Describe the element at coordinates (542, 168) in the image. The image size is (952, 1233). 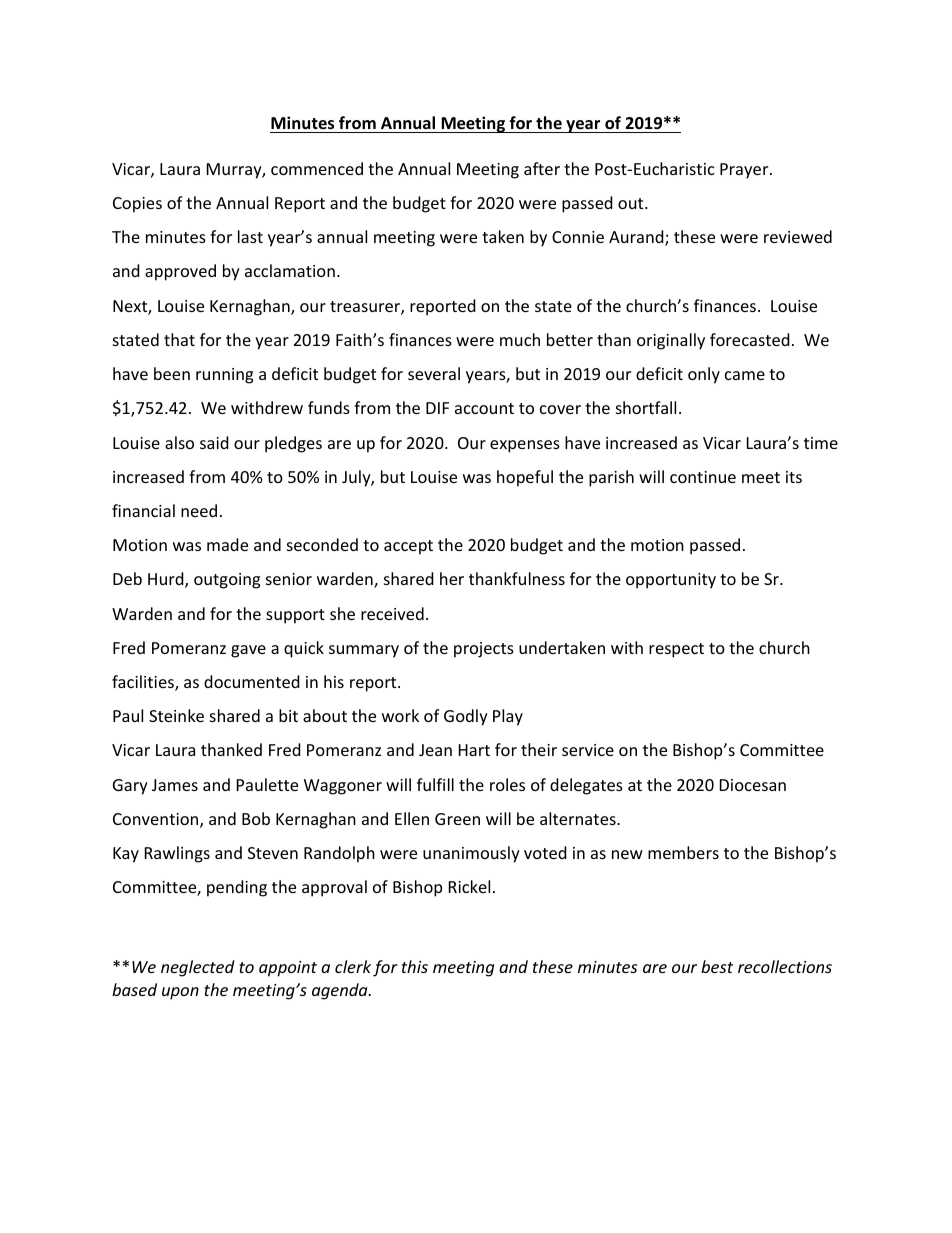
I see `after` at that location.
